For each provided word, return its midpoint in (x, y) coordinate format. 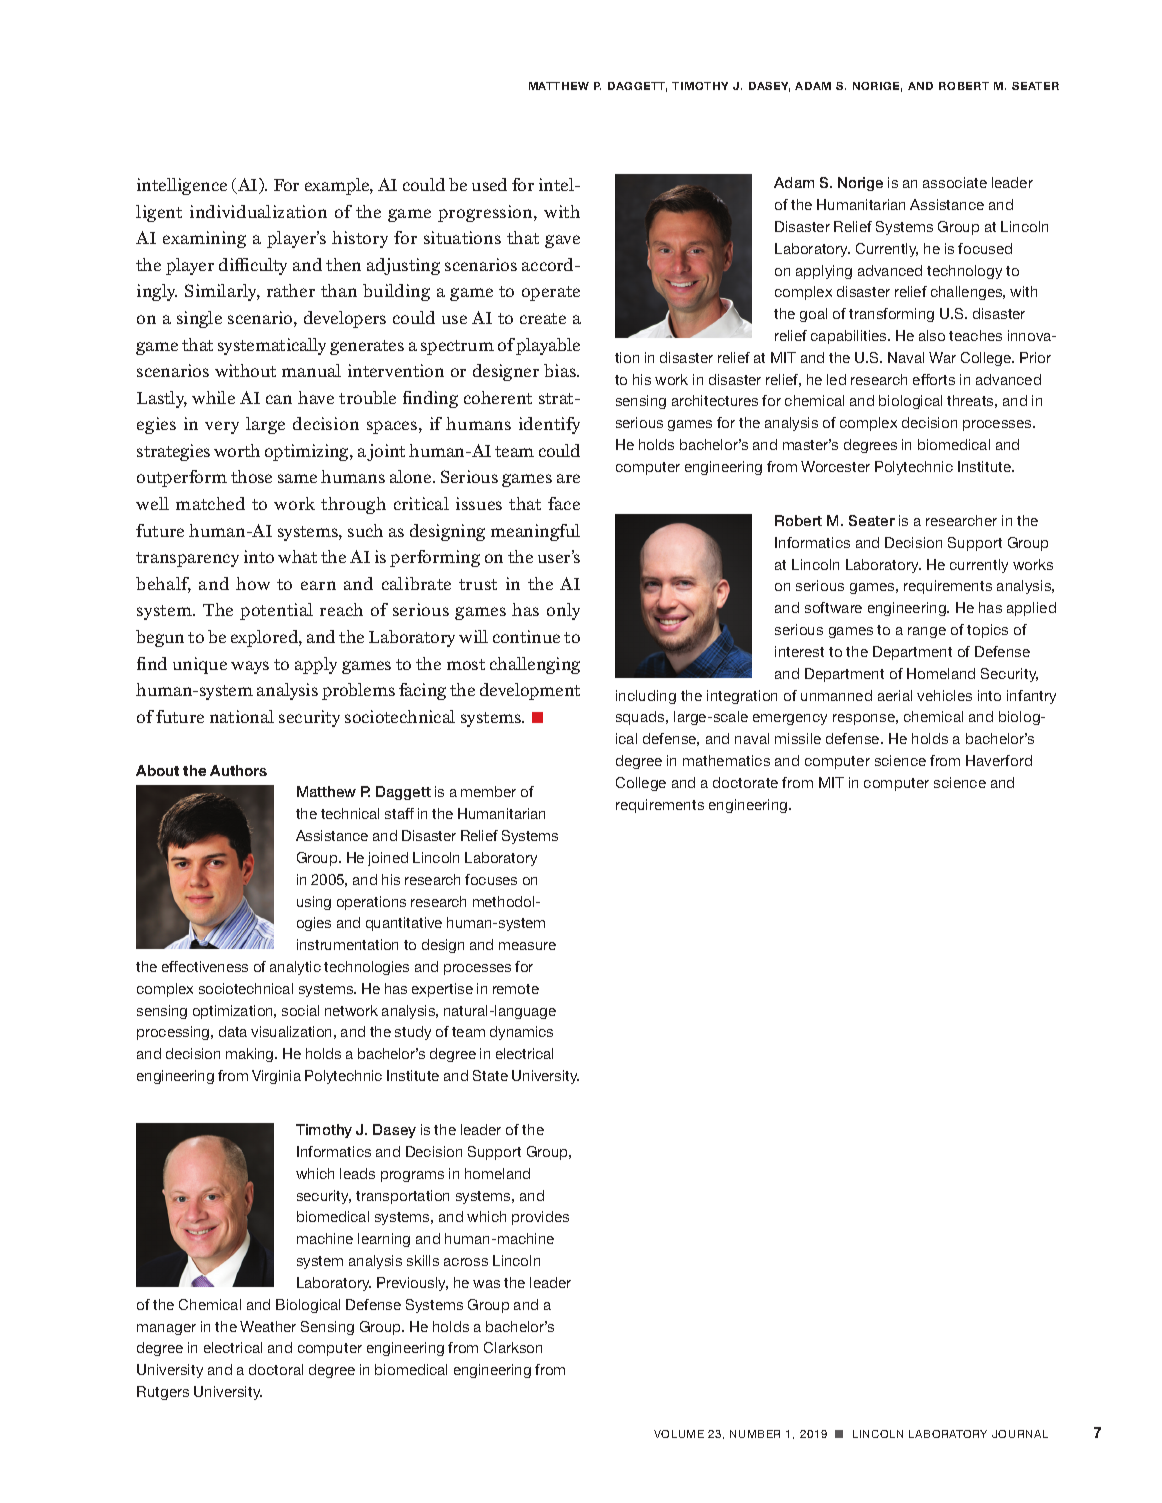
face (564, 503)
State (490, 1075)
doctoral (276, 1369)
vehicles (944, 695)
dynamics (521, 1033)
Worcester (835, 466)
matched (210, 503)
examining (204, 239)
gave (562, 241)
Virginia (276, 1077)
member (488, 791)
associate (955, 182)
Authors (238, 770)
